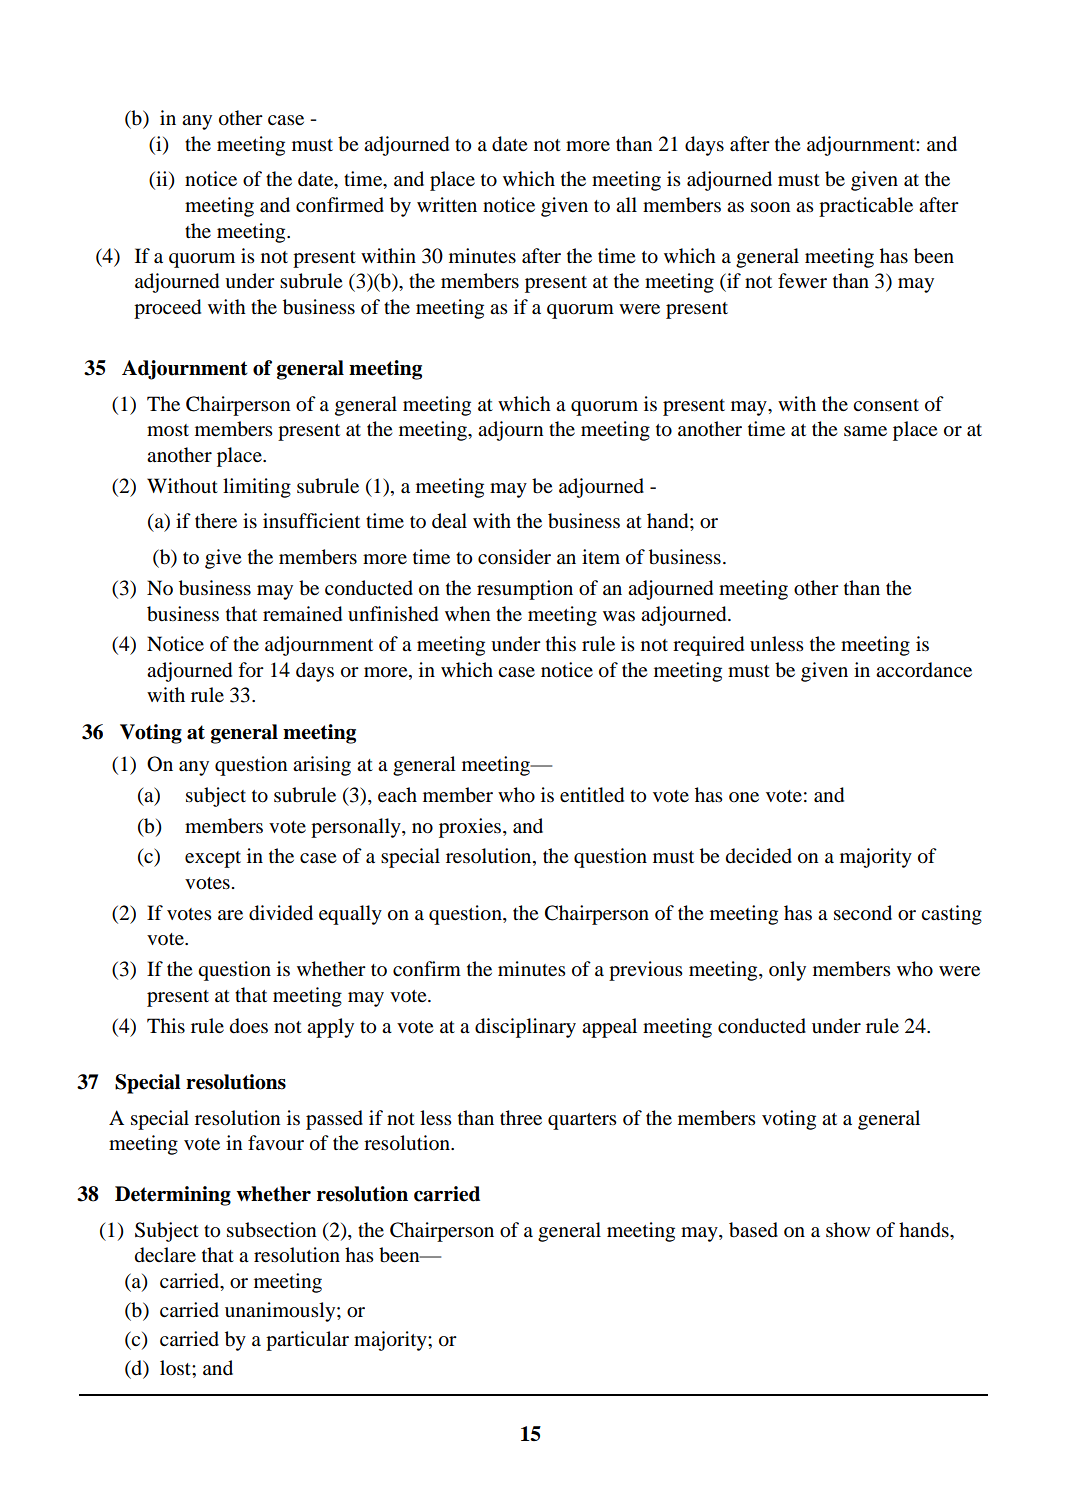  I want to click on only, so click(787, 971).
